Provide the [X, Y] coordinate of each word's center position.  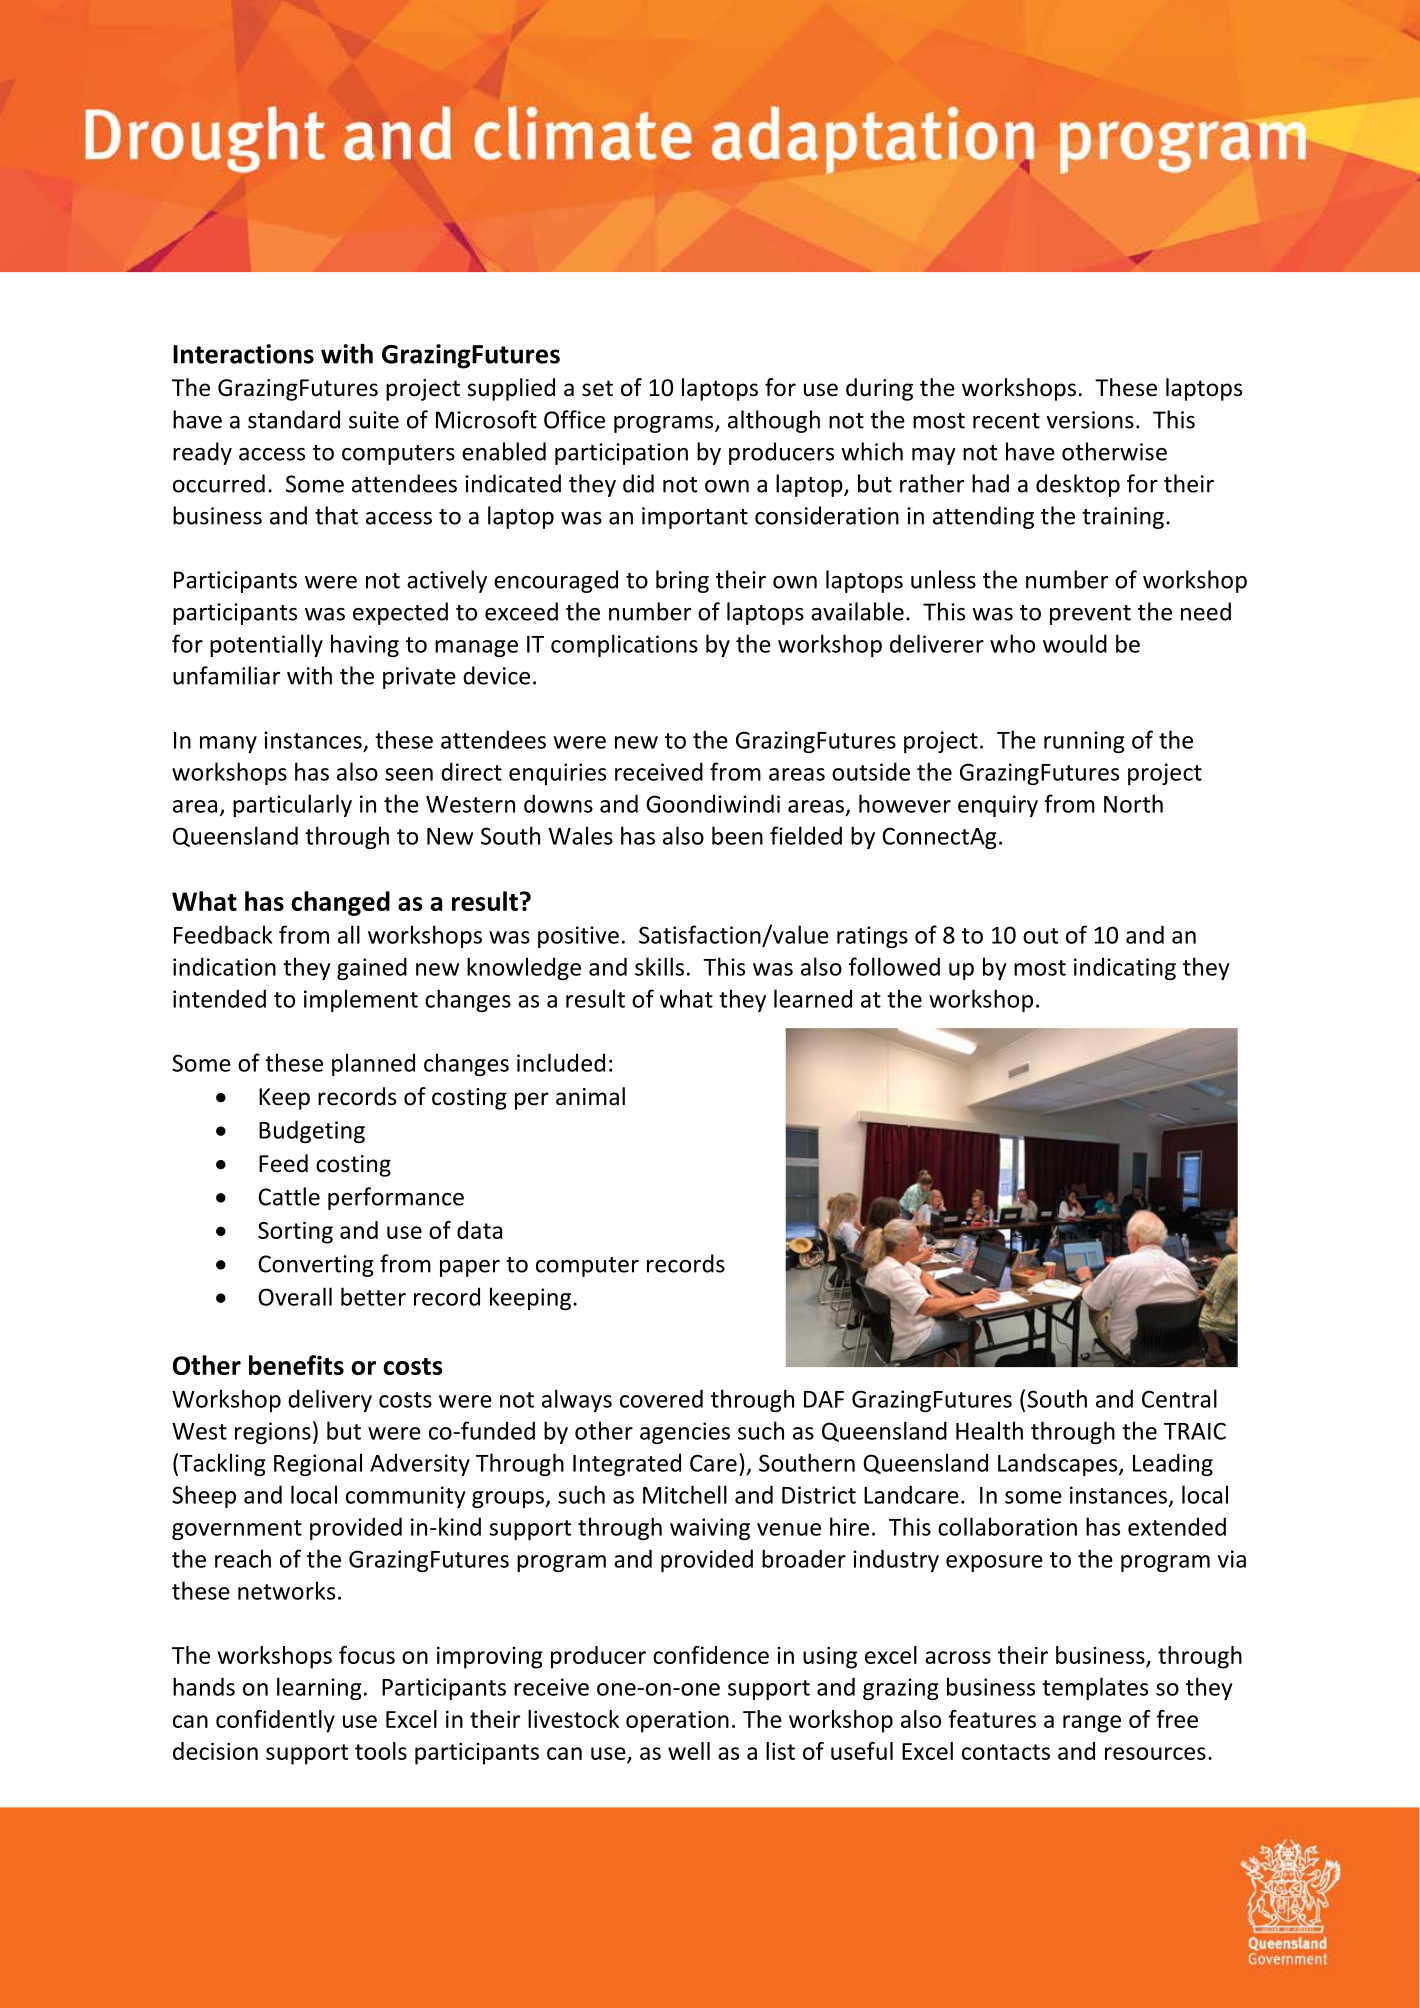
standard [294, 419]
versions [1090, 420]
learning [319, 1688]
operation [677, 1722]
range [1092, 1724]
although [774, 421]
